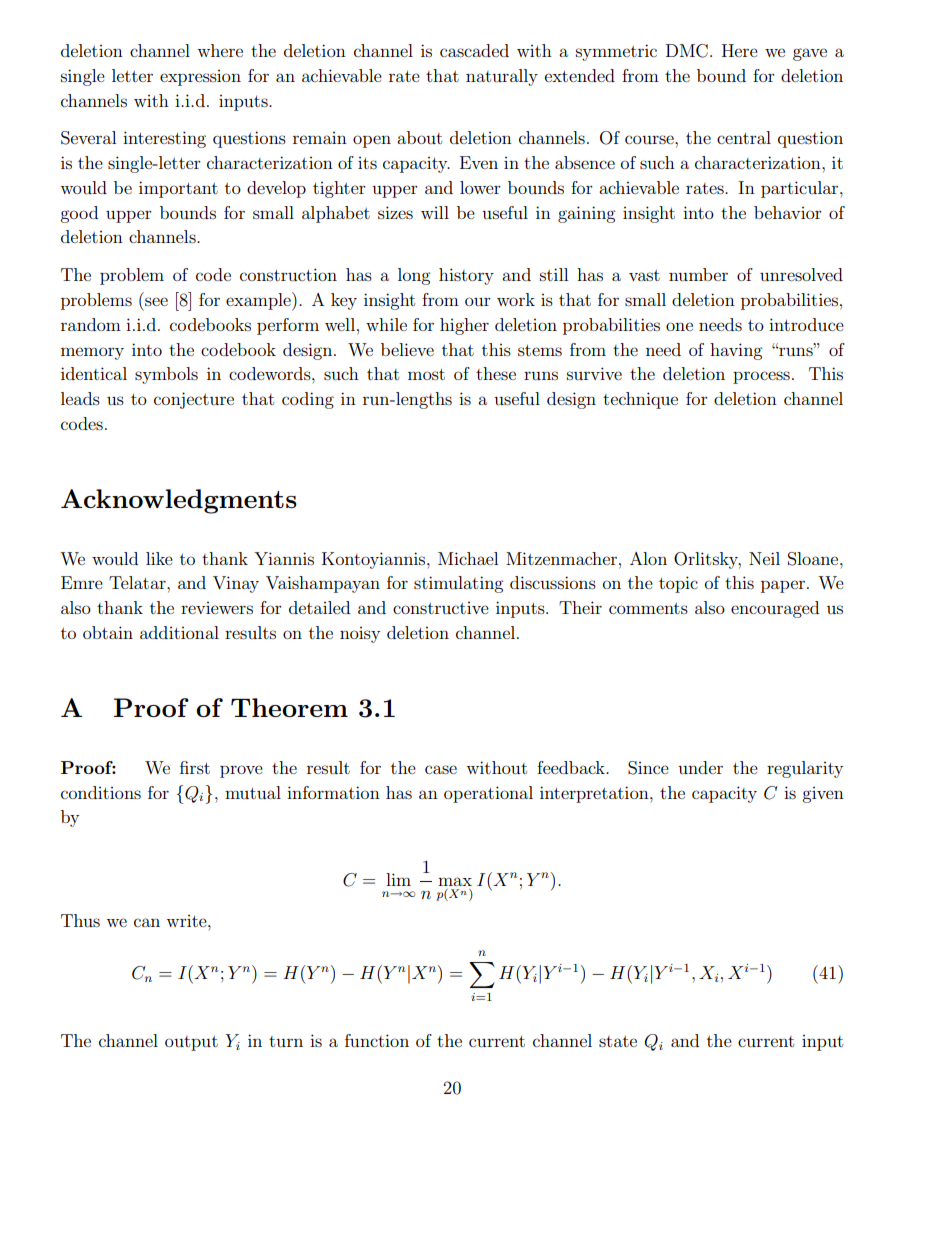  Describe the element at coordinates (191, 1043) in the document. I see `output` at that location.
